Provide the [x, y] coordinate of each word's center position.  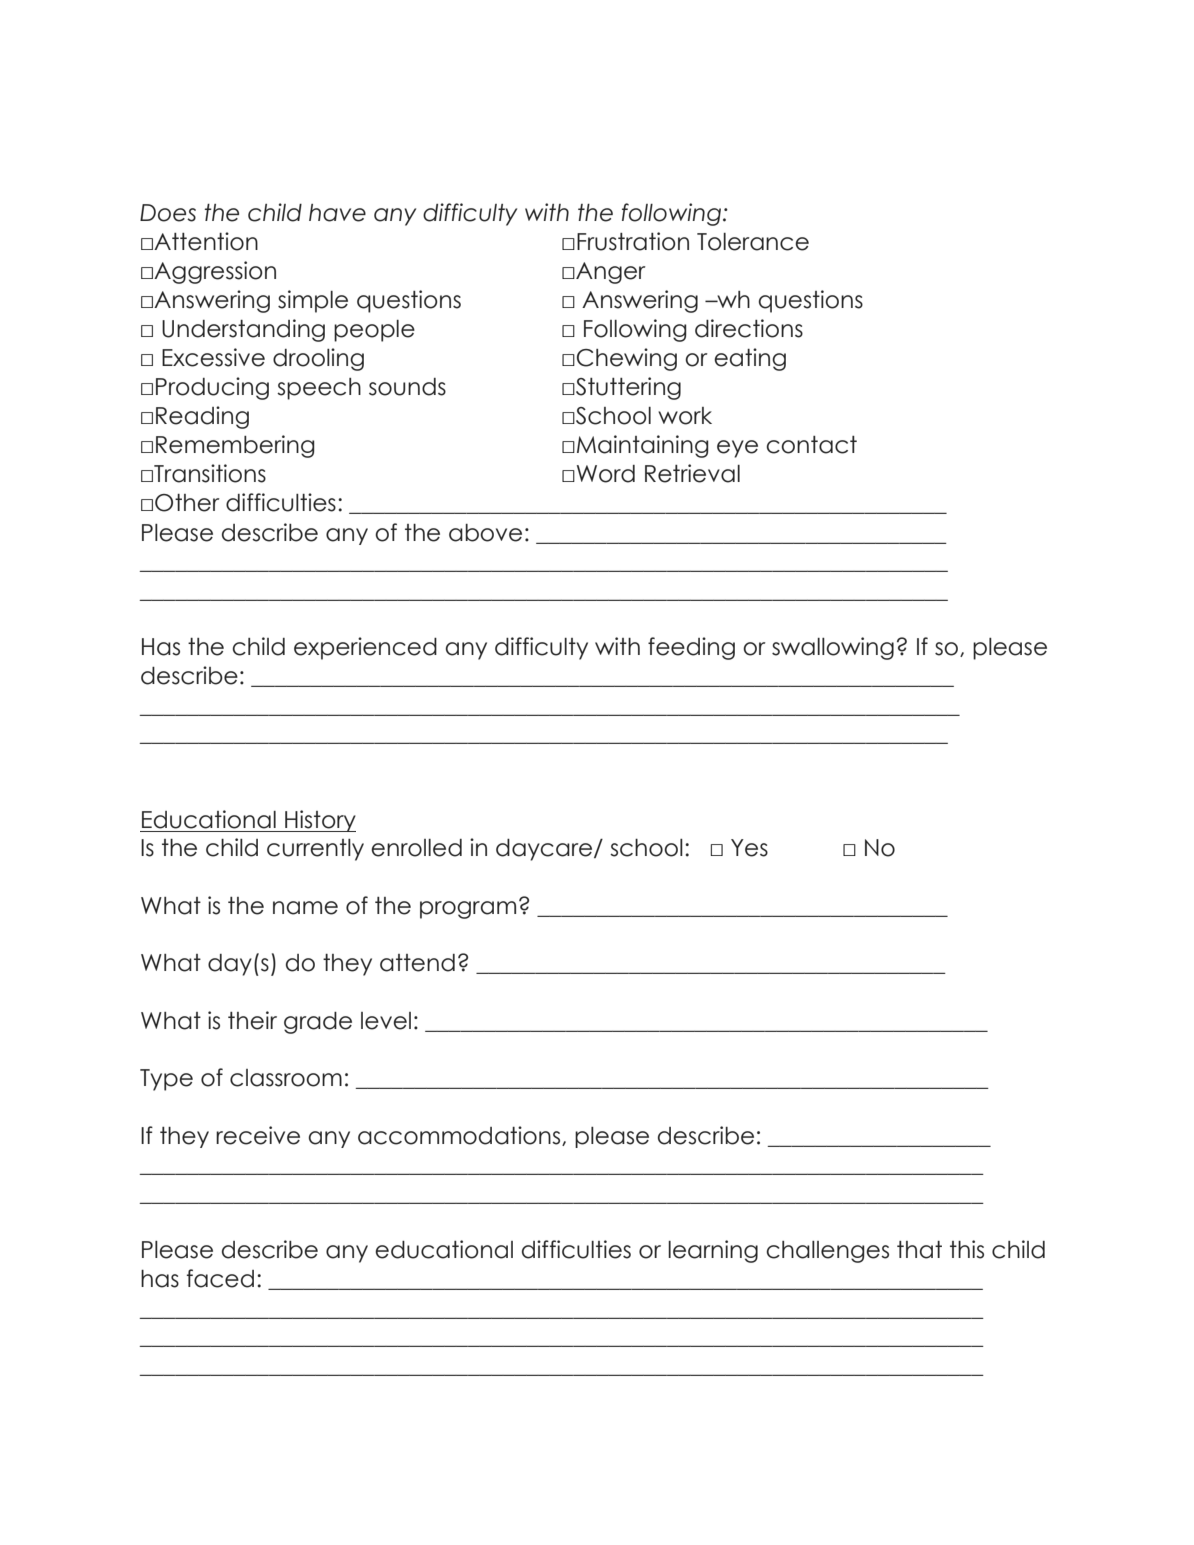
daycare [545, 850]
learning [713, 1251]
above [485, 533]
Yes [749, 848]
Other [187, 503]
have [337, 213]
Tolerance [753, 242]
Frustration [633, 241]
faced [220, 1278]
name [305, 908]
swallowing [833, 648]
